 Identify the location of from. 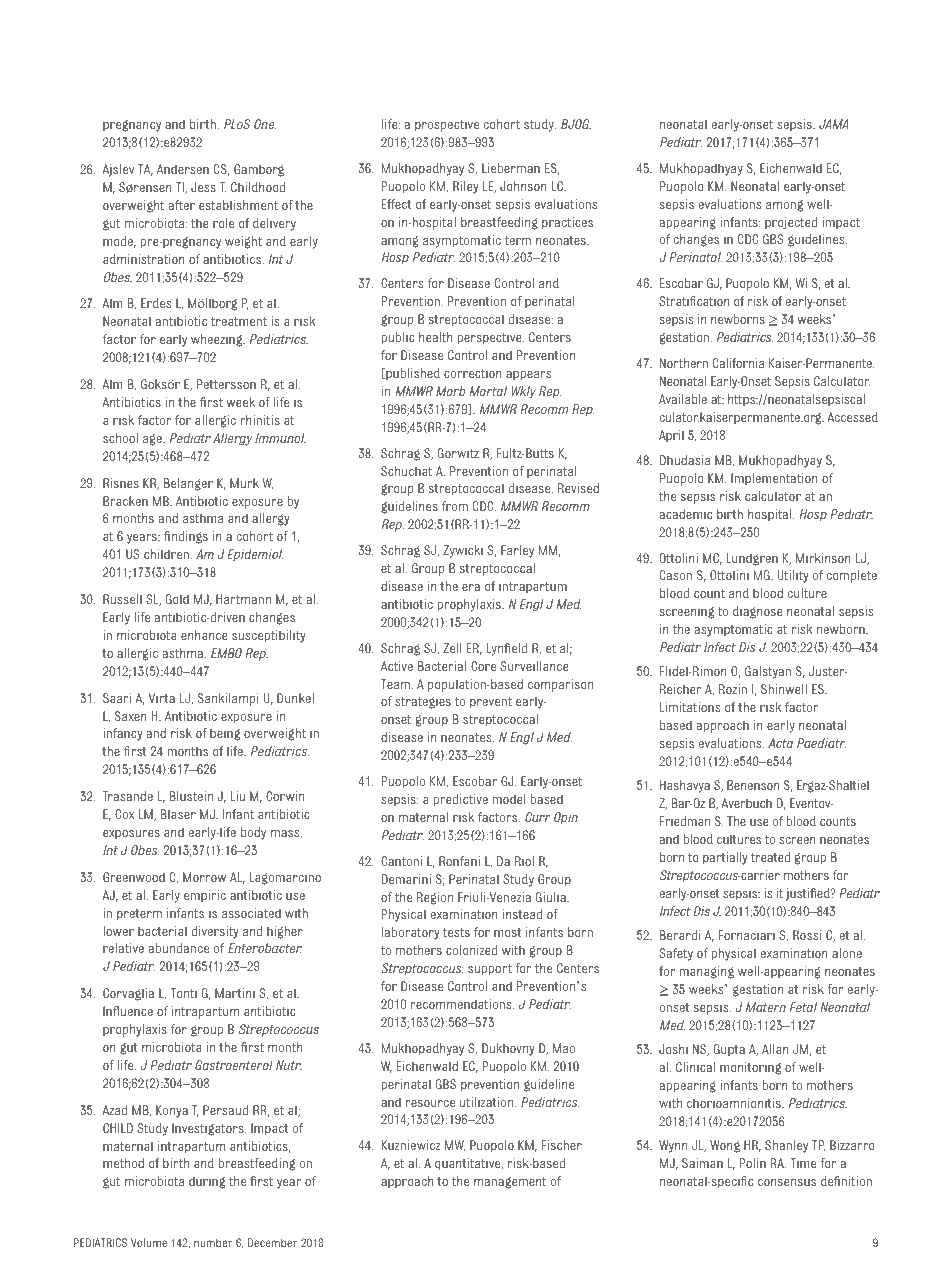
(455, 506).
